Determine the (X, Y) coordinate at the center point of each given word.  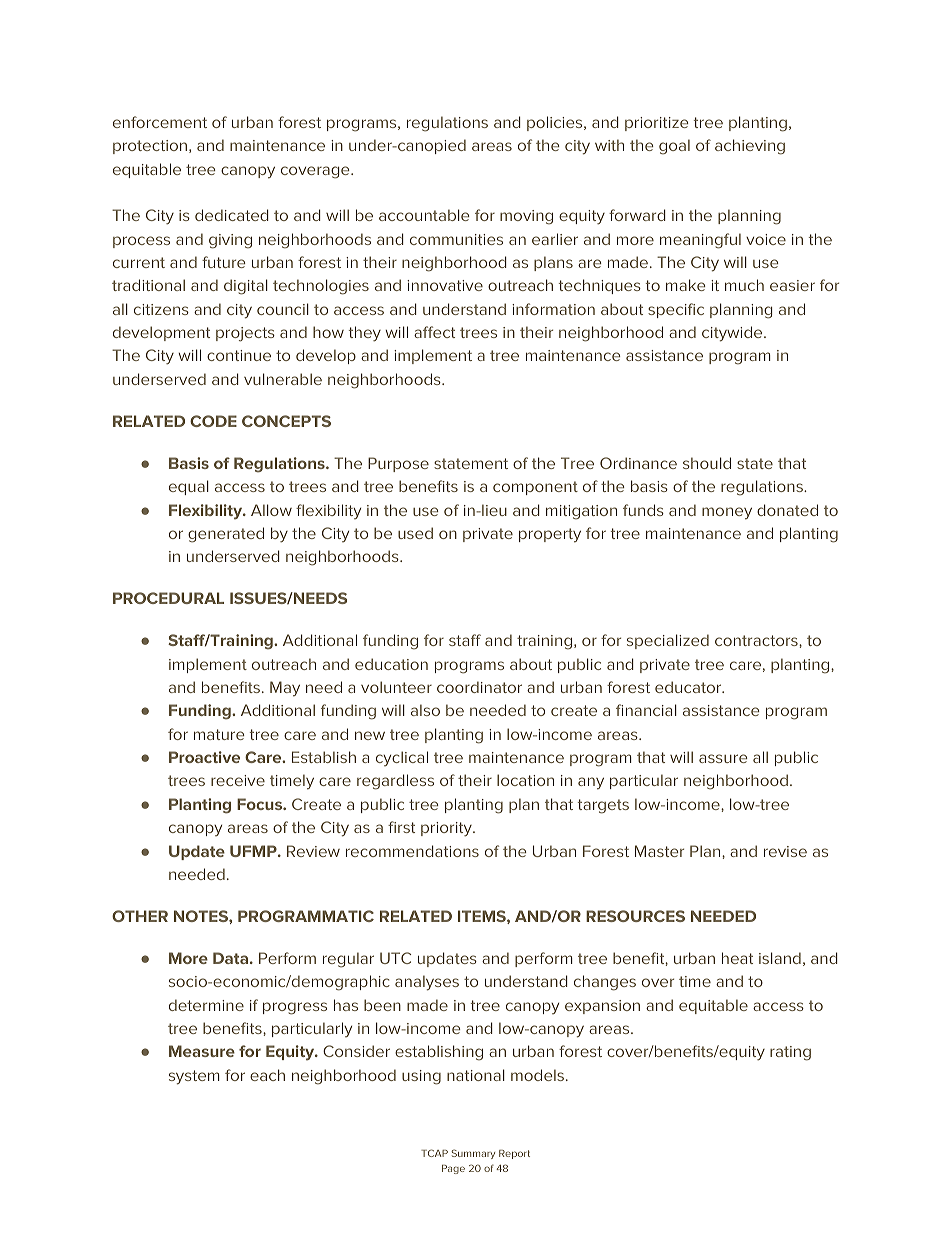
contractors (757, 640)
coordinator (479, 687)
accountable (424, 215)
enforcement (160, 122)
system (194, 1077)
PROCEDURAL (168, 598)
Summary (473, 1154)
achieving (750, 147)
